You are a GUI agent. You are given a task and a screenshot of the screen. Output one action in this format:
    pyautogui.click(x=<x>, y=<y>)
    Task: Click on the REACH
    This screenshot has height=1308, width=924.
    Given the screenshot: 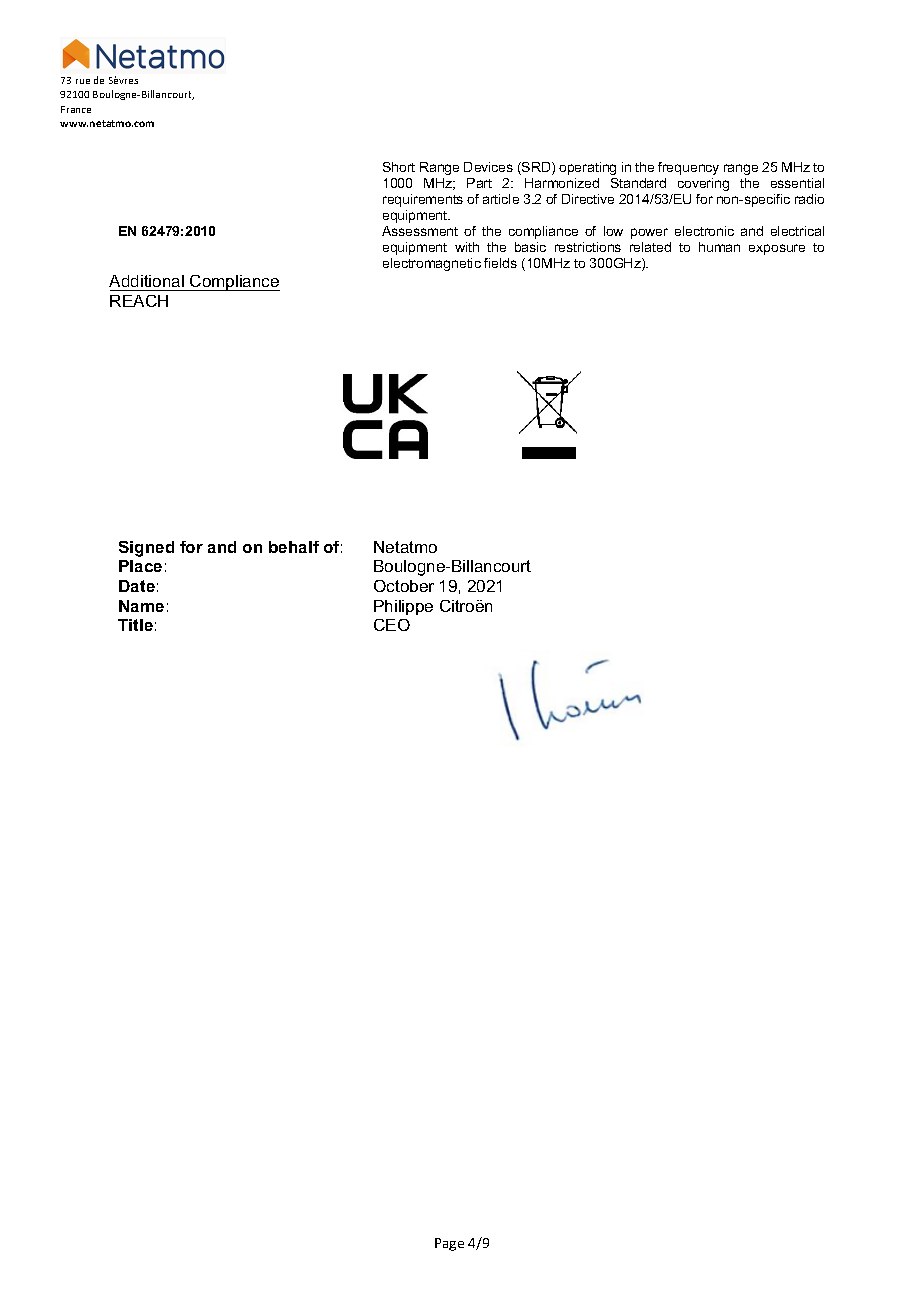 What is the action you would take?
    pyautogui.click(x=139, y=301)
